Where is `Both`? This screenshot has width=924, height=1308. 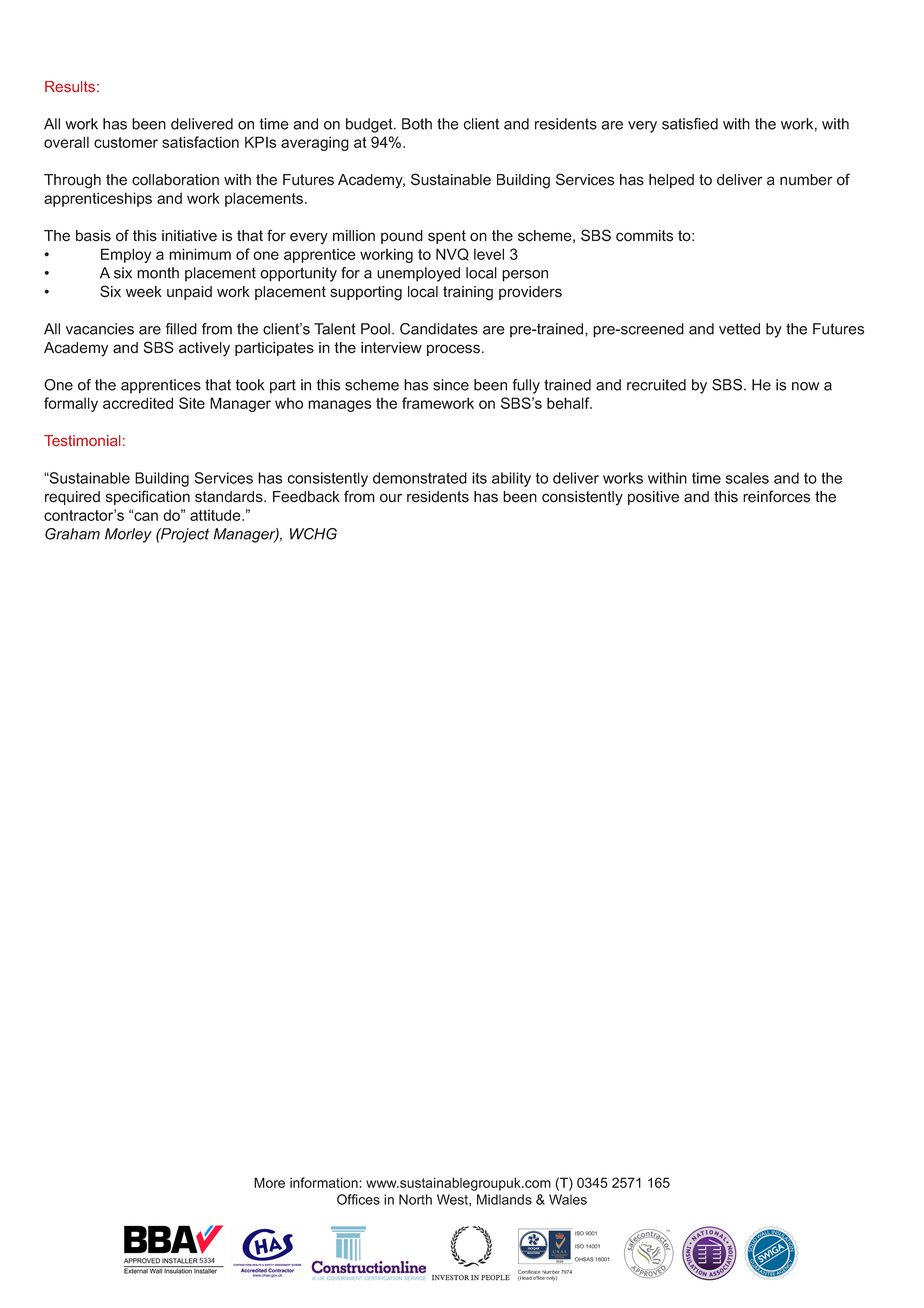
Both is located at coordinates (417, 124).
